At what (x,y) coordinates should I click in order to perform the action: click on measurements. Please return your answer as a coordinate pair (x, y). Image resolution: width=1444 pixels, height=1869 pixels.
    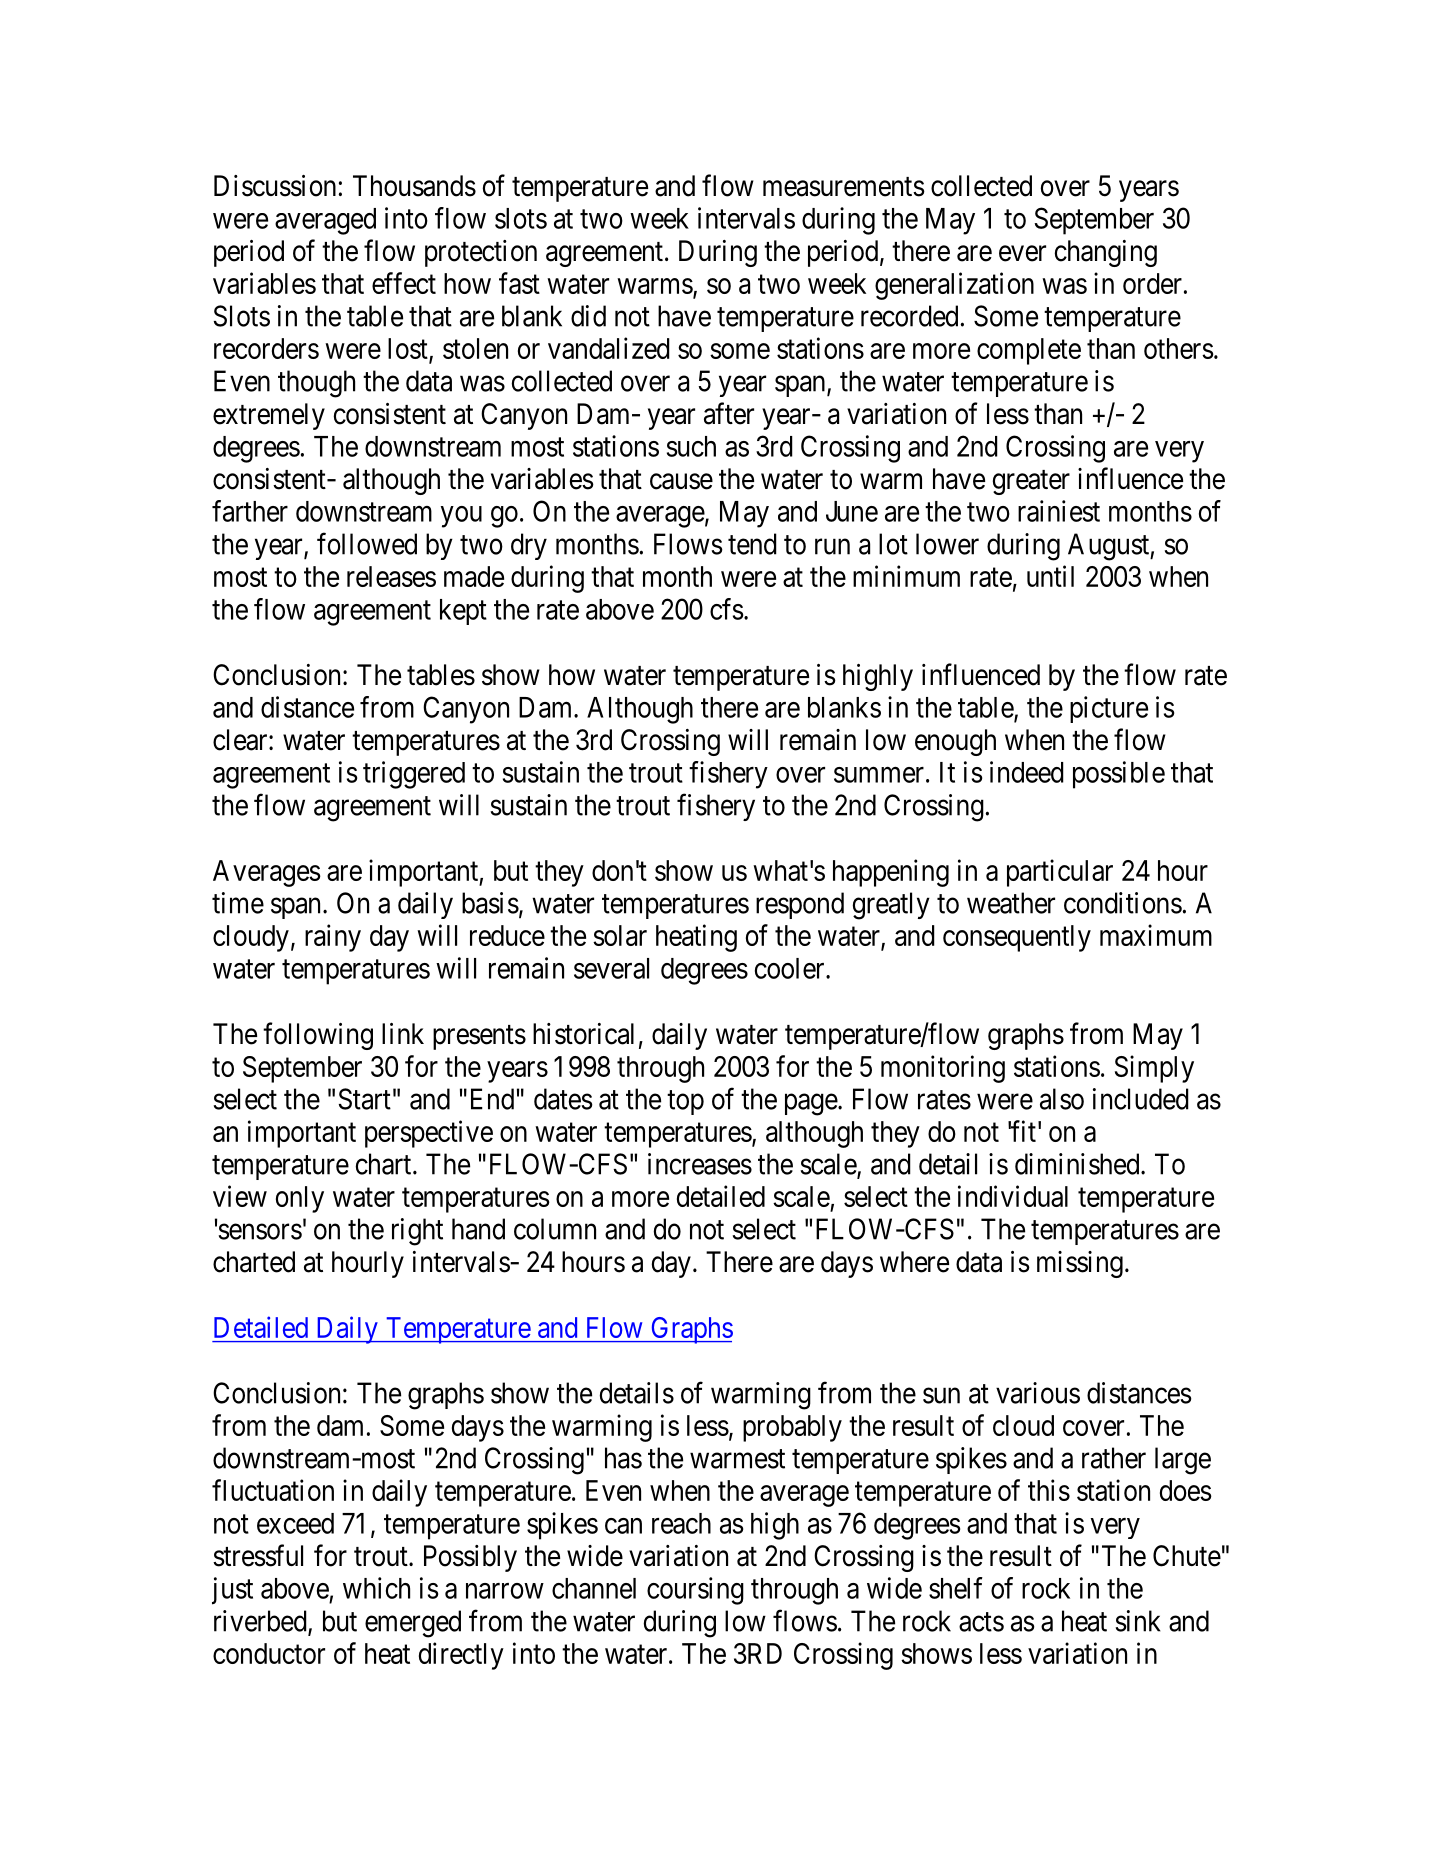
    Looking at the image, I should click on (844, 187).
